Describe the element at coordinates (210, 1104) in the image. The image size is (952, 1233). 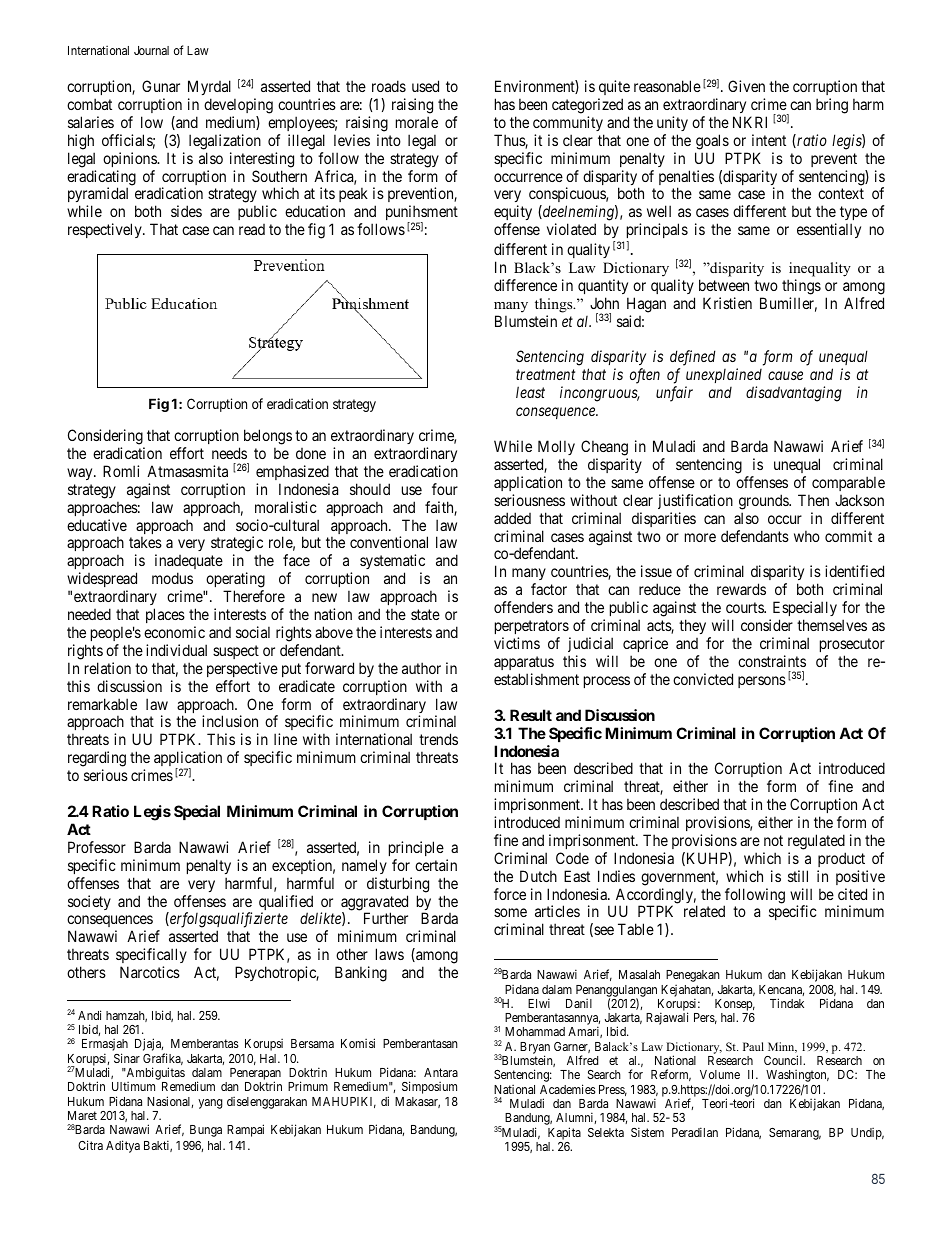
I see `yang` at that location.
